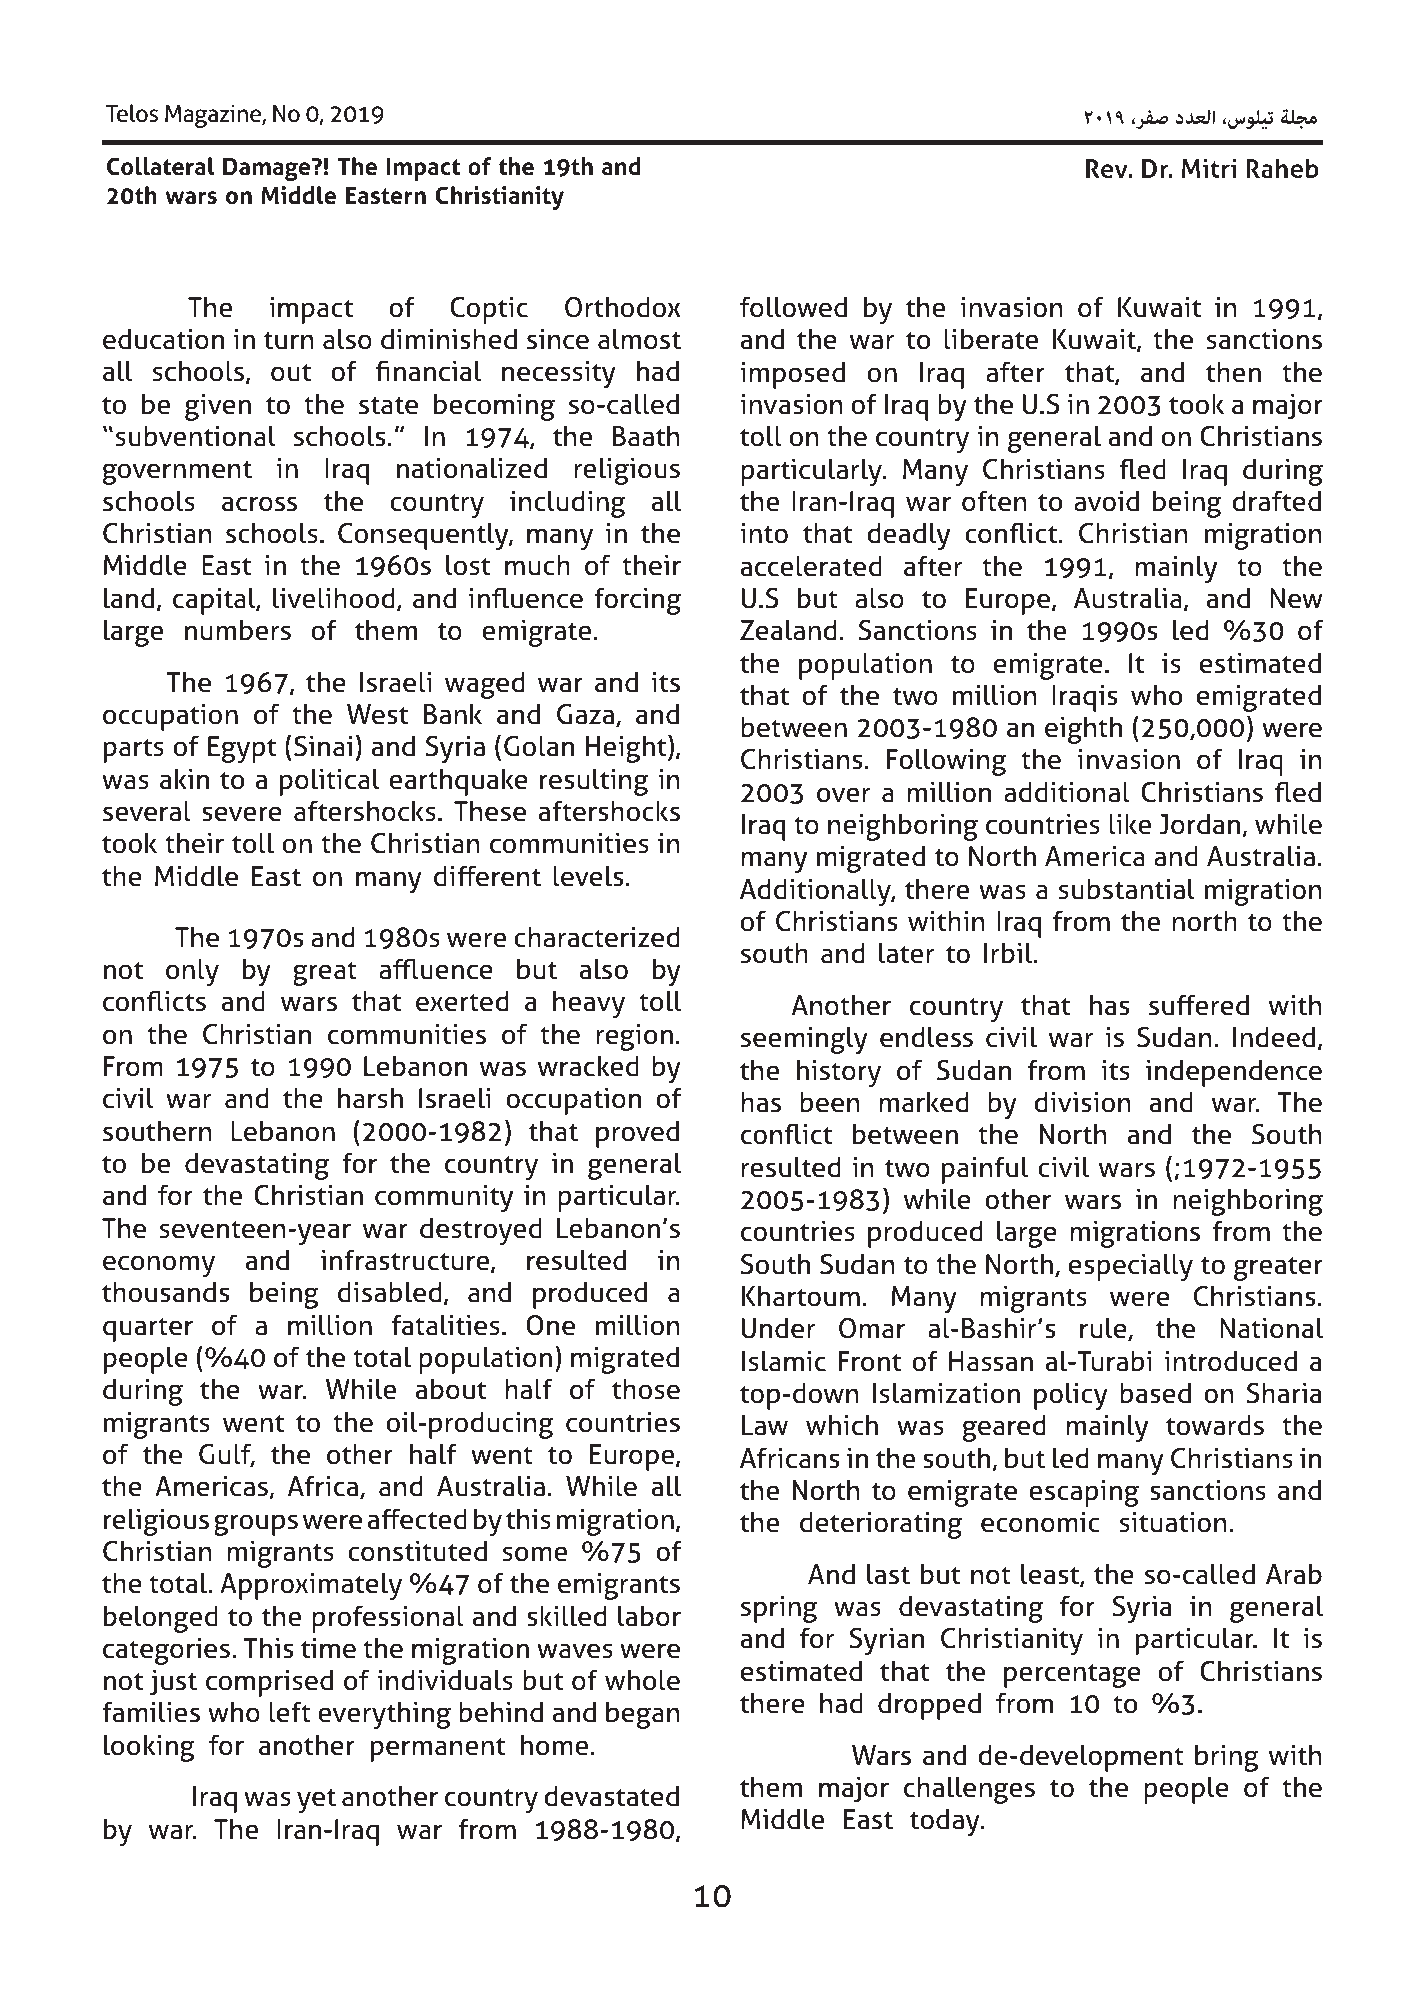 The height and width of the screenshot is (2016, 1425). Describe the element at coordinates (793, 307) in the screenshot. I see `followed` at that location.
